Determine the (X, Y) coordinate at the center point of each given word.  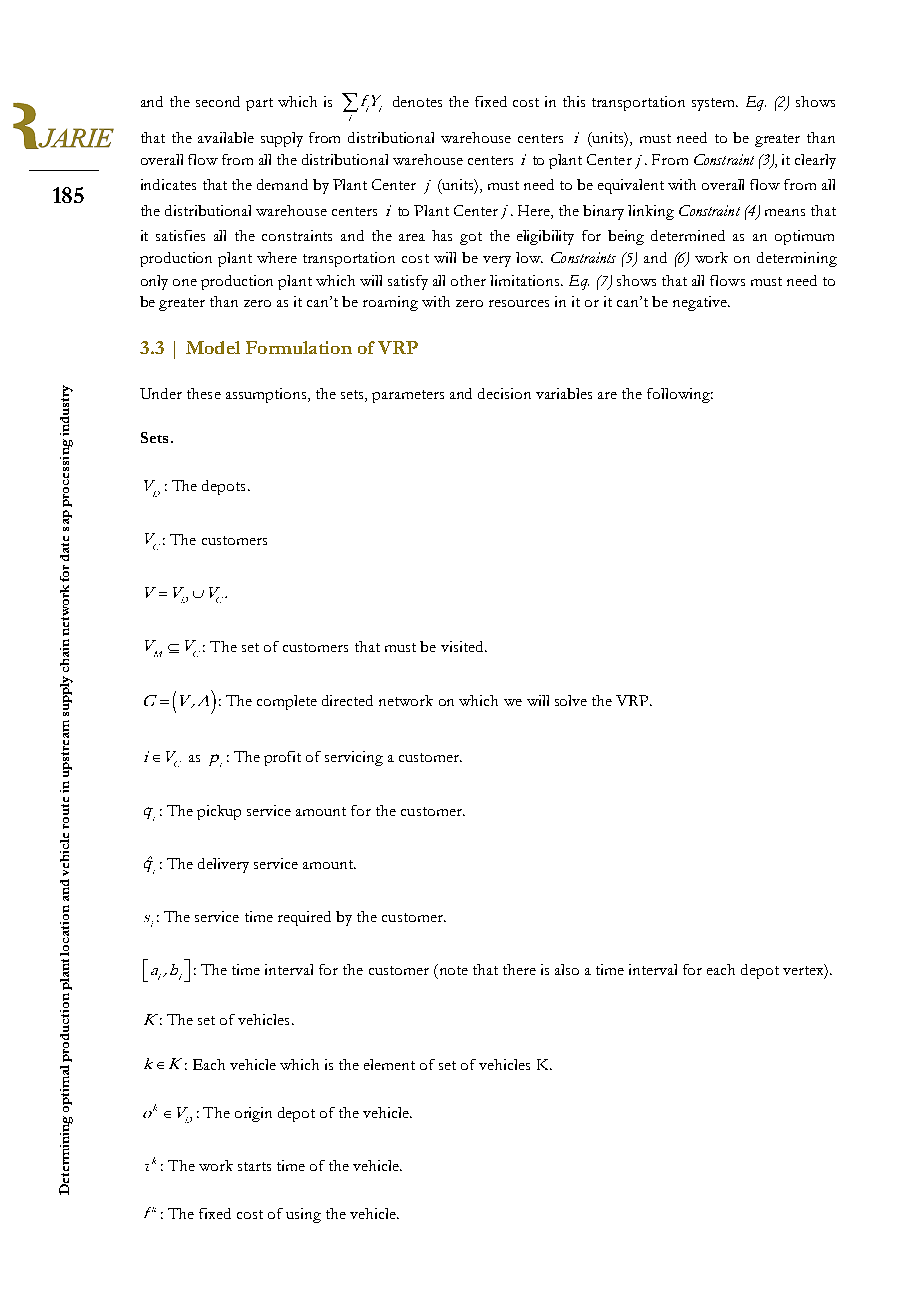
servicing (354, 758)
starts (254, 1166)
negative (701, 303)
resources (519, 303)
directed (347, 700)
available (226, 137)
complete (287, 702)
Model (213, 347)
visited (463, 646)
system (715, 104)
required (304, 918)
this (574, 101)
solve (571, 700)
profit (282, 758)
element (389, 1064)
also (567, 969)
